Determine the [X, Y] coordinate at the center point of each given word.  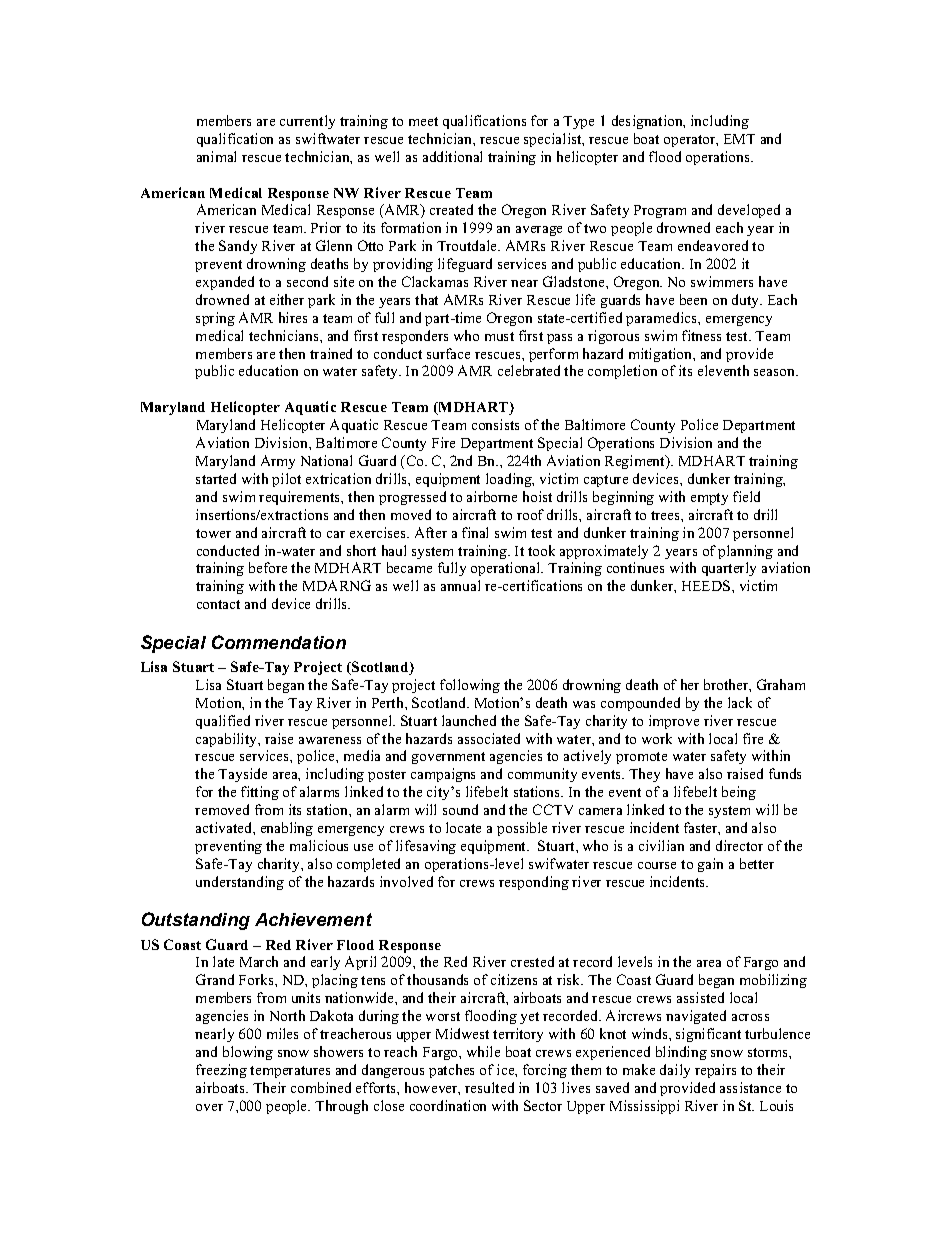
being [739, 793]
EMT [739, 139]
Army [278, 462]
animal [216, 156]
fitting [260, 793]
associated [489, 738]
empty [709, 499]
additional [452, 156]
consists [495, 424]
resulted [489, 1087]
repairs [715, 1071]
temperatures [290, 1072]
